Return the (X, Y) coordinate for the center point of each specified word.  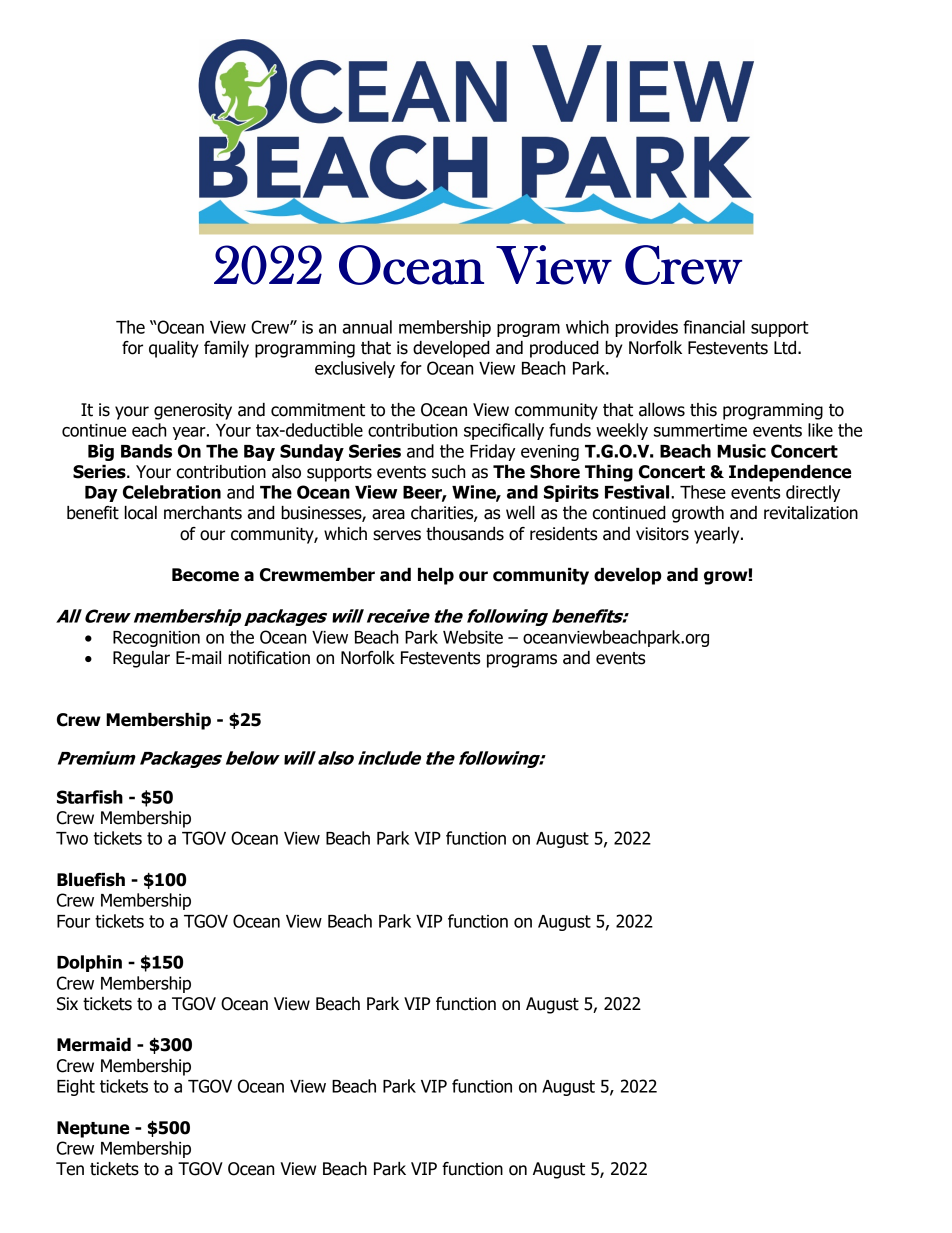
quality (173, 349)
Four (73, 921)
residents (563, 534)
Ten (70, 1169)
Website (473, 637)
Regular (141, 659)
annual (367, 327)
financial (714, 327)
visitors (662, 534)
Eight (76, 1087)
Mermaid (94, 1045)
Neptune (93, 1129)
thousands (465, 534)
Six (67, 1004)
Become (205, 575)
